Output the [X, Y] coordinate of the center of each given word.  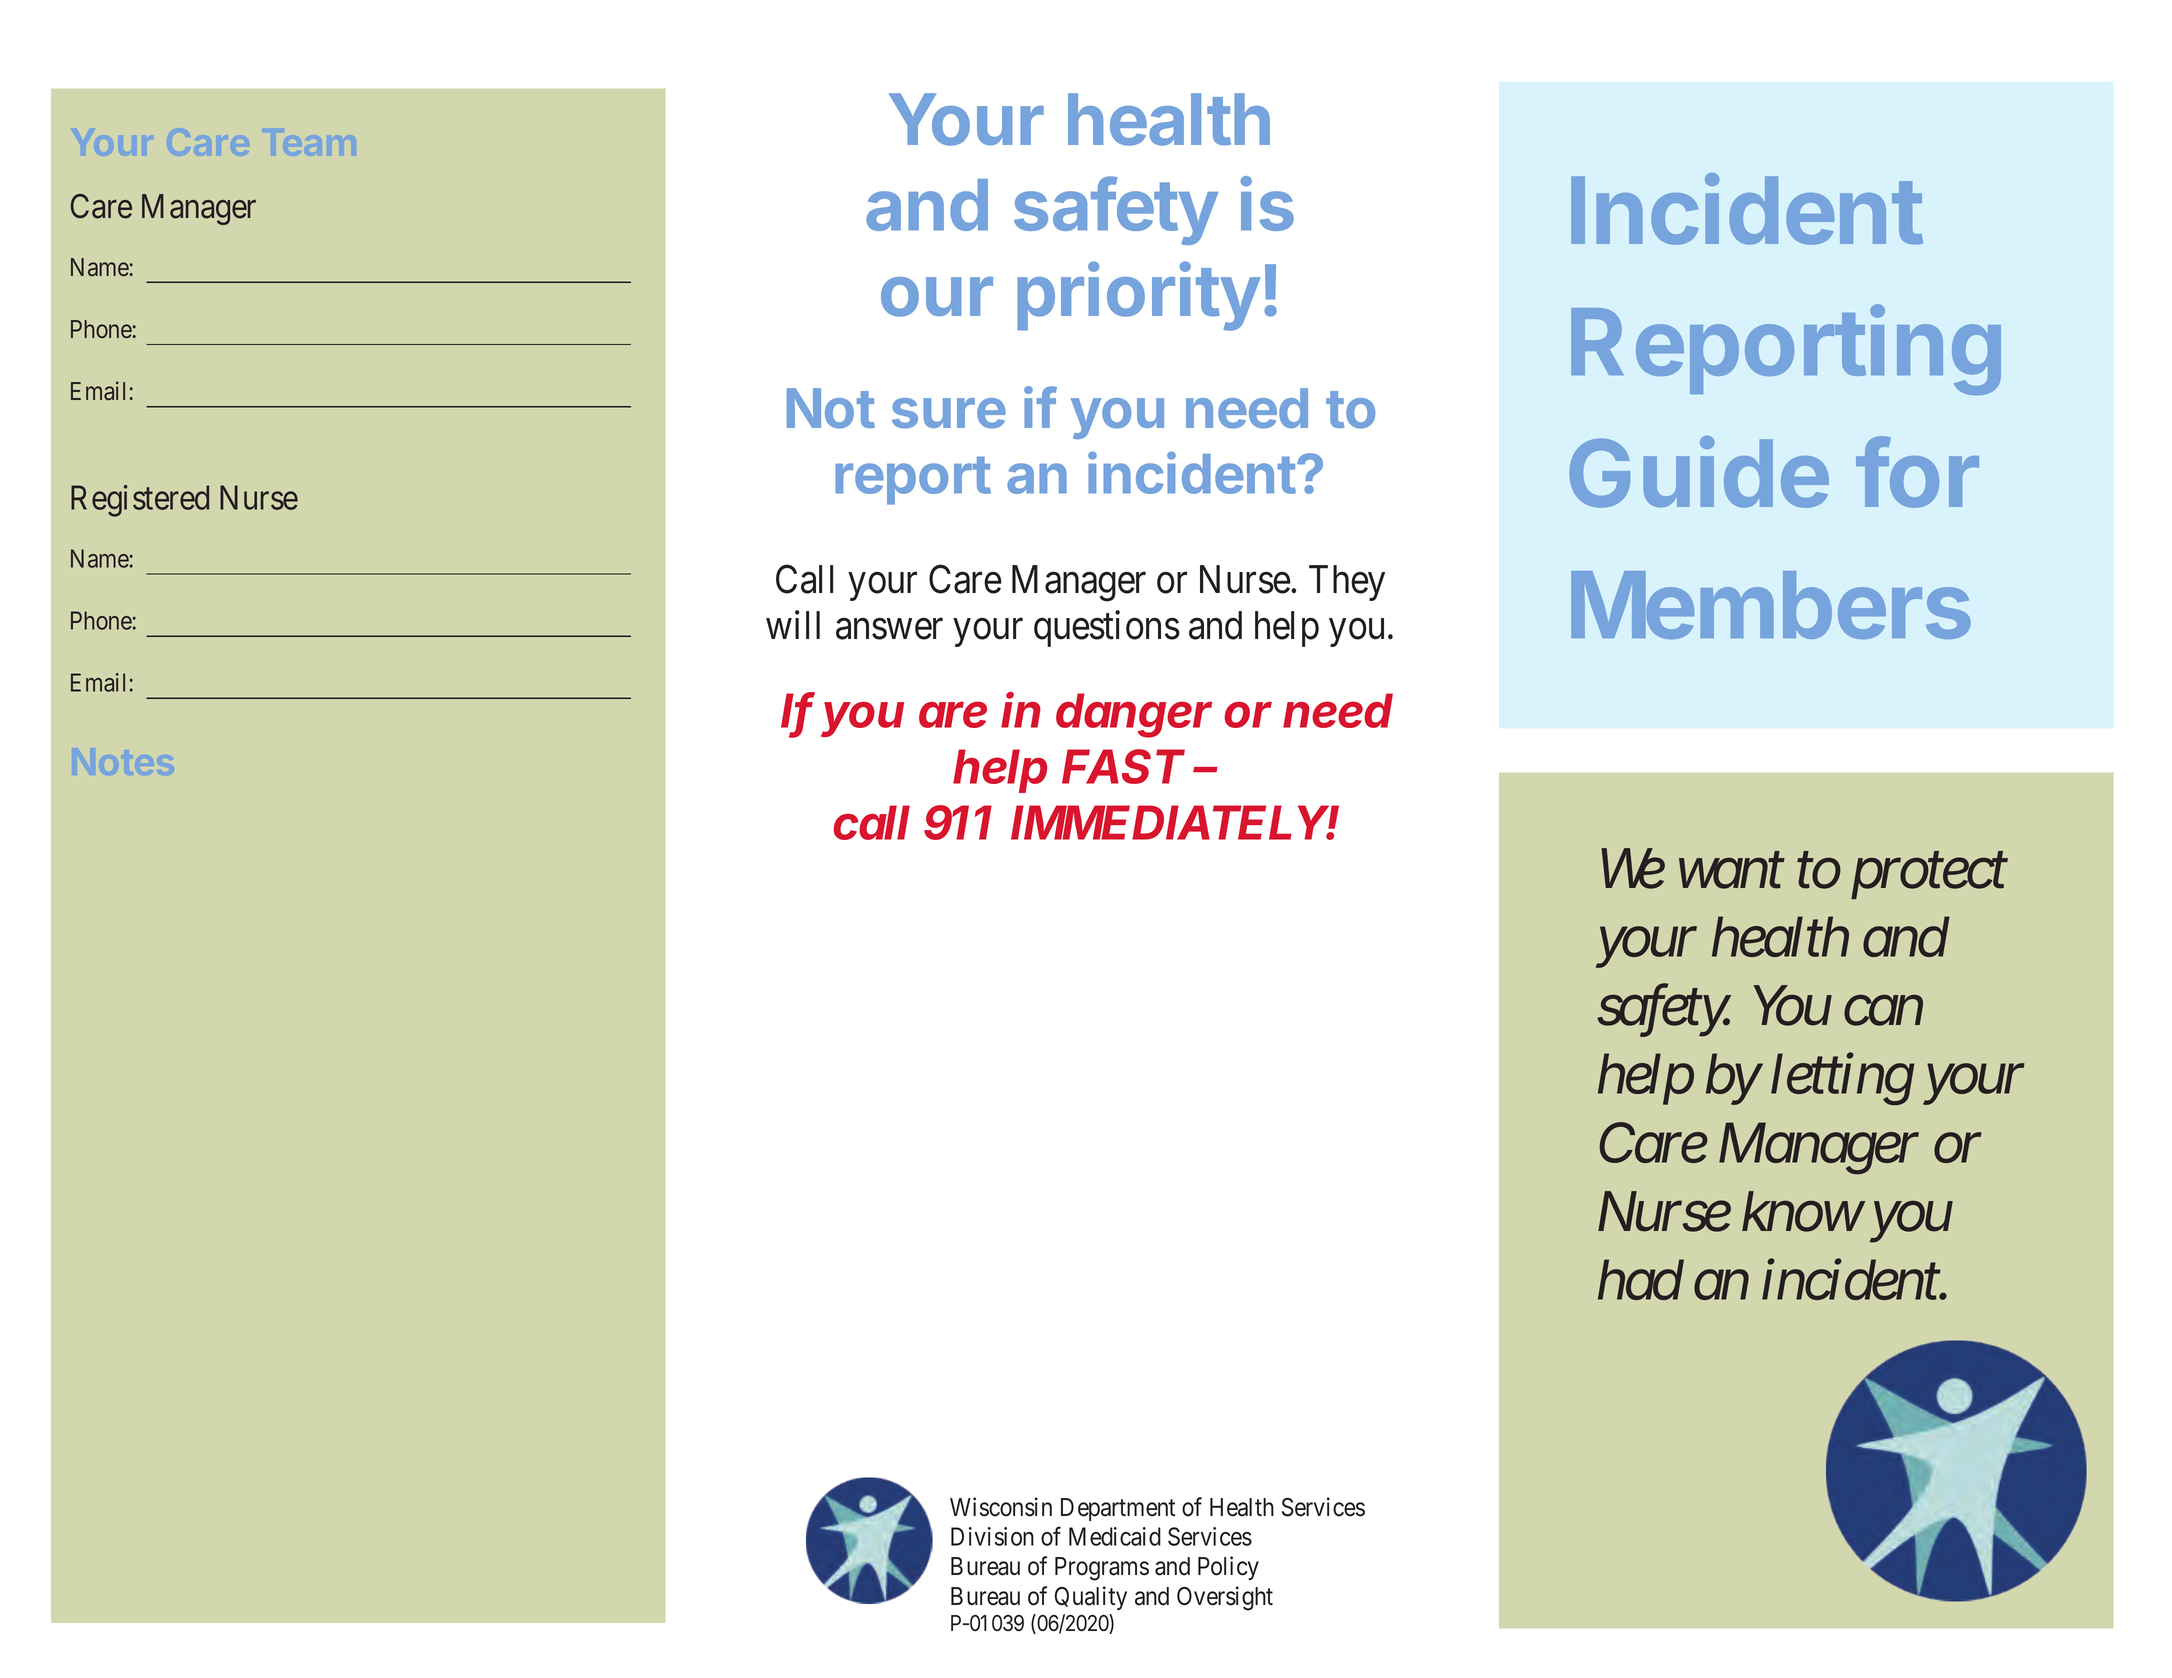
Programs [1102, 1569]
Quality [1091, 1598]
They [1347, 583]
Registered [140, 501]
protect [1929, 877]
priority [1138, 296]
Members [1771, 605]
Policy [1228, 1568]
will [793, 625]
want [1732, 872]
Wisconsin [1001, 1507]
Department [1118, 1509]
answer [889, 629]
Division [992, 1536]
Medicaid [1115, 1536]
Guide [1699, 472]
